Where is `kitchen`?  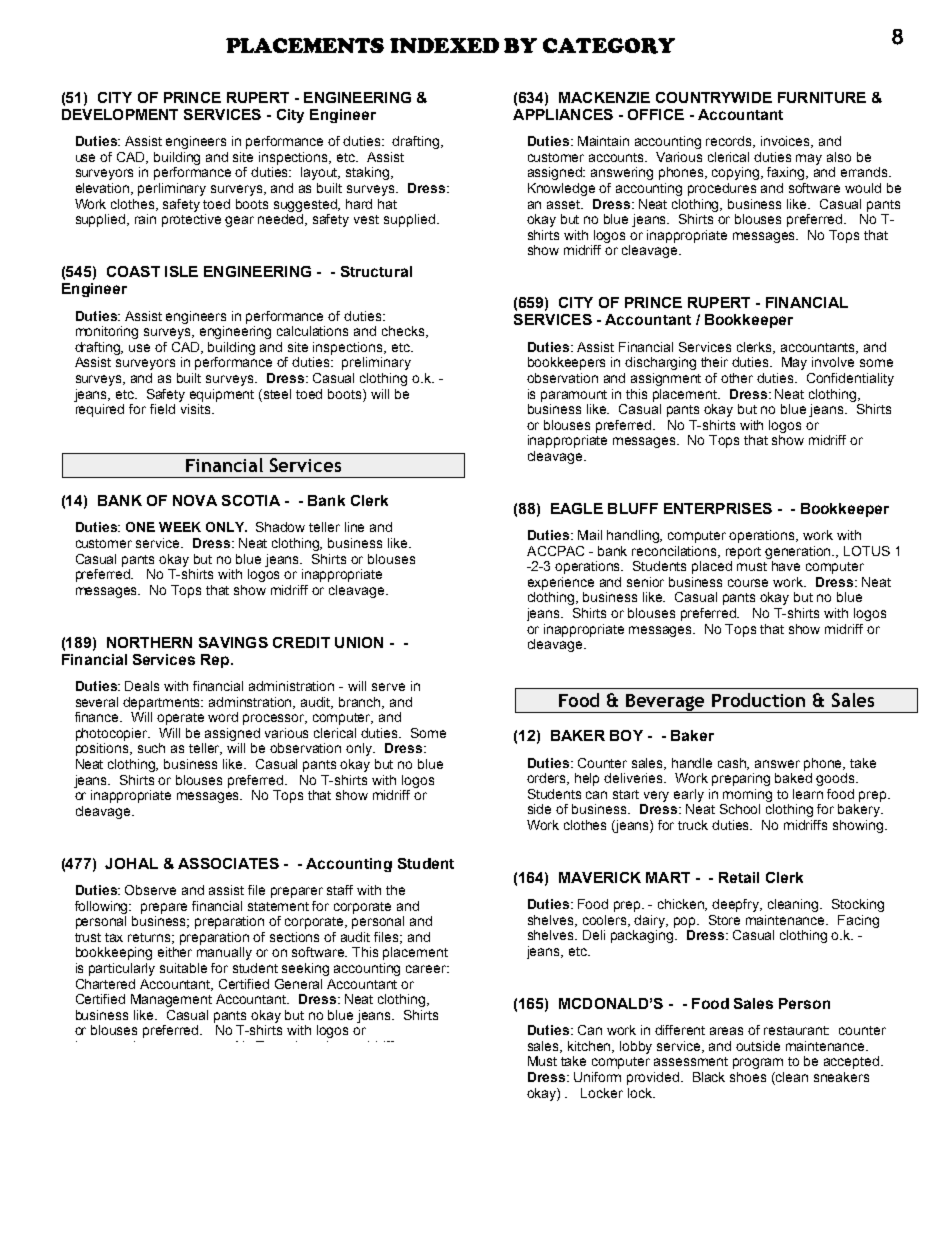 kitchen is located at coordinates (591, 1047).
